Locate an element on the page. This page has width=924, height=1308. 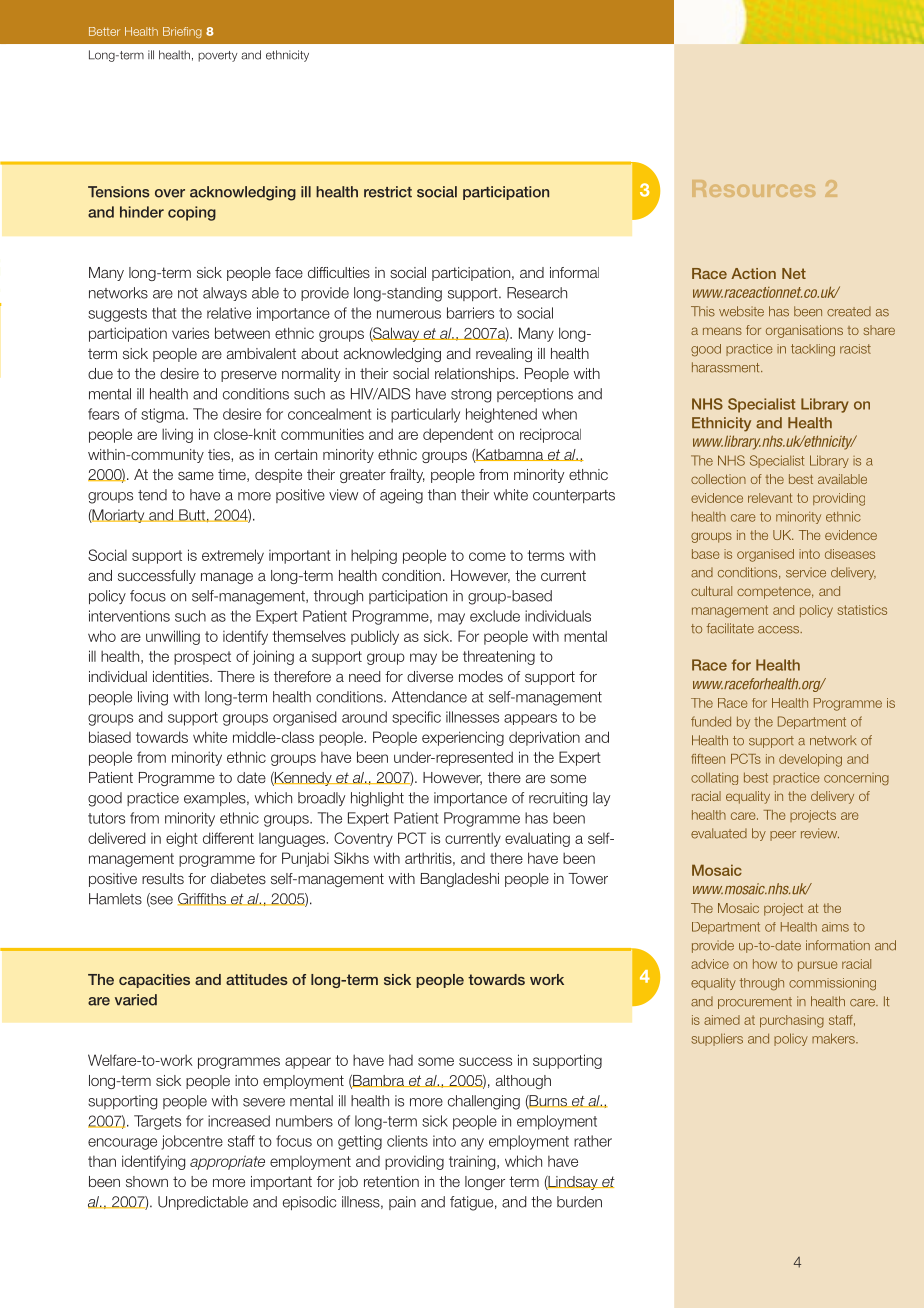
website is located at coordinates (741, 311).
